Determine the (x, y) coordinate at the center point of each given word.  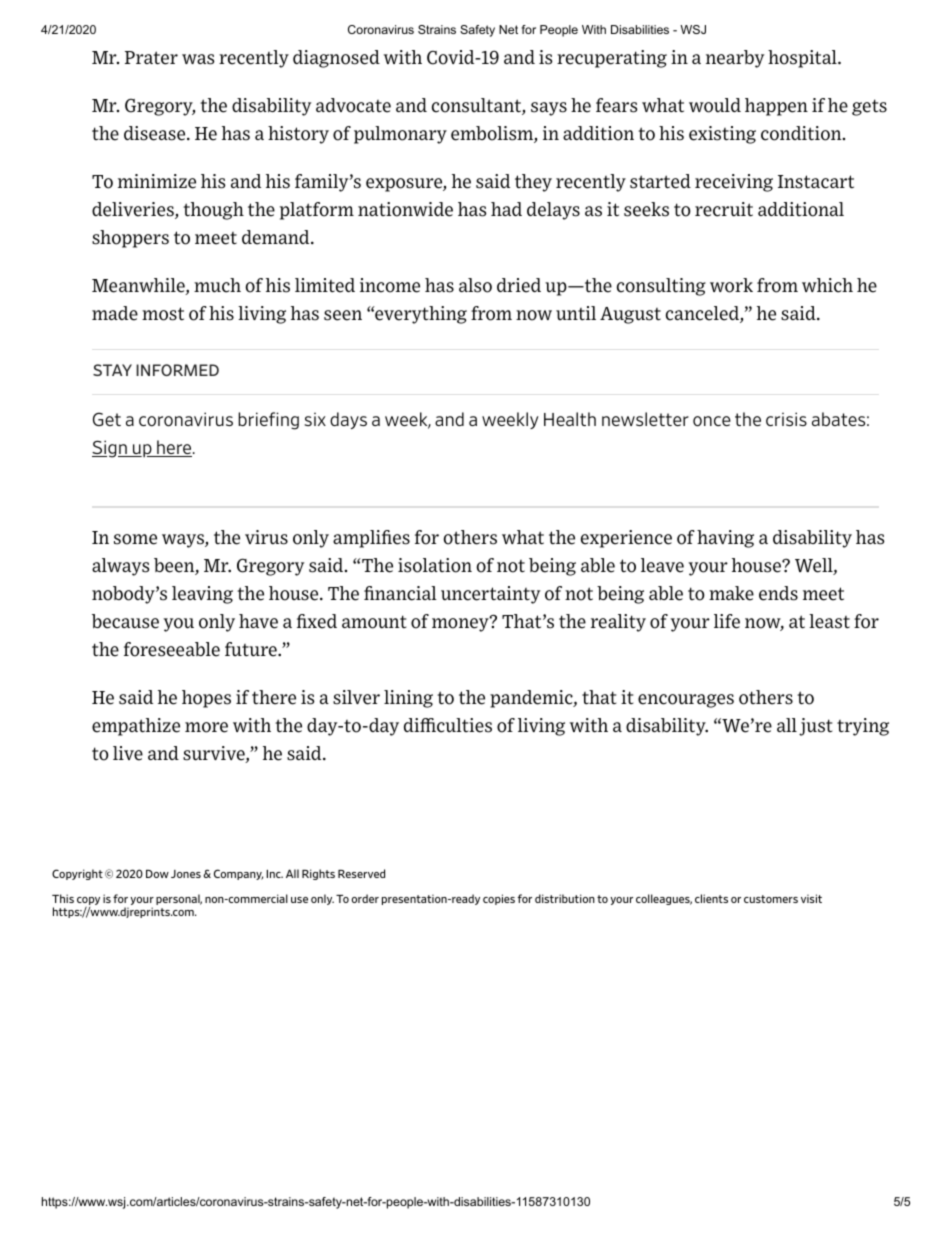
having (725, 539)
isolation (435, 565)
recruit (724, 209)
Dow (157, 874)
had (506, 209)
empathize (136, 727)
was (198, 59)
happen (776, 107)
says (549, 109)
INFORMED (177, 370)
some (135, 539)
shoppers (130, 239)
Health (570, 419)
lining (408, 699)
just (816, 727)
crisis (786, 419)
